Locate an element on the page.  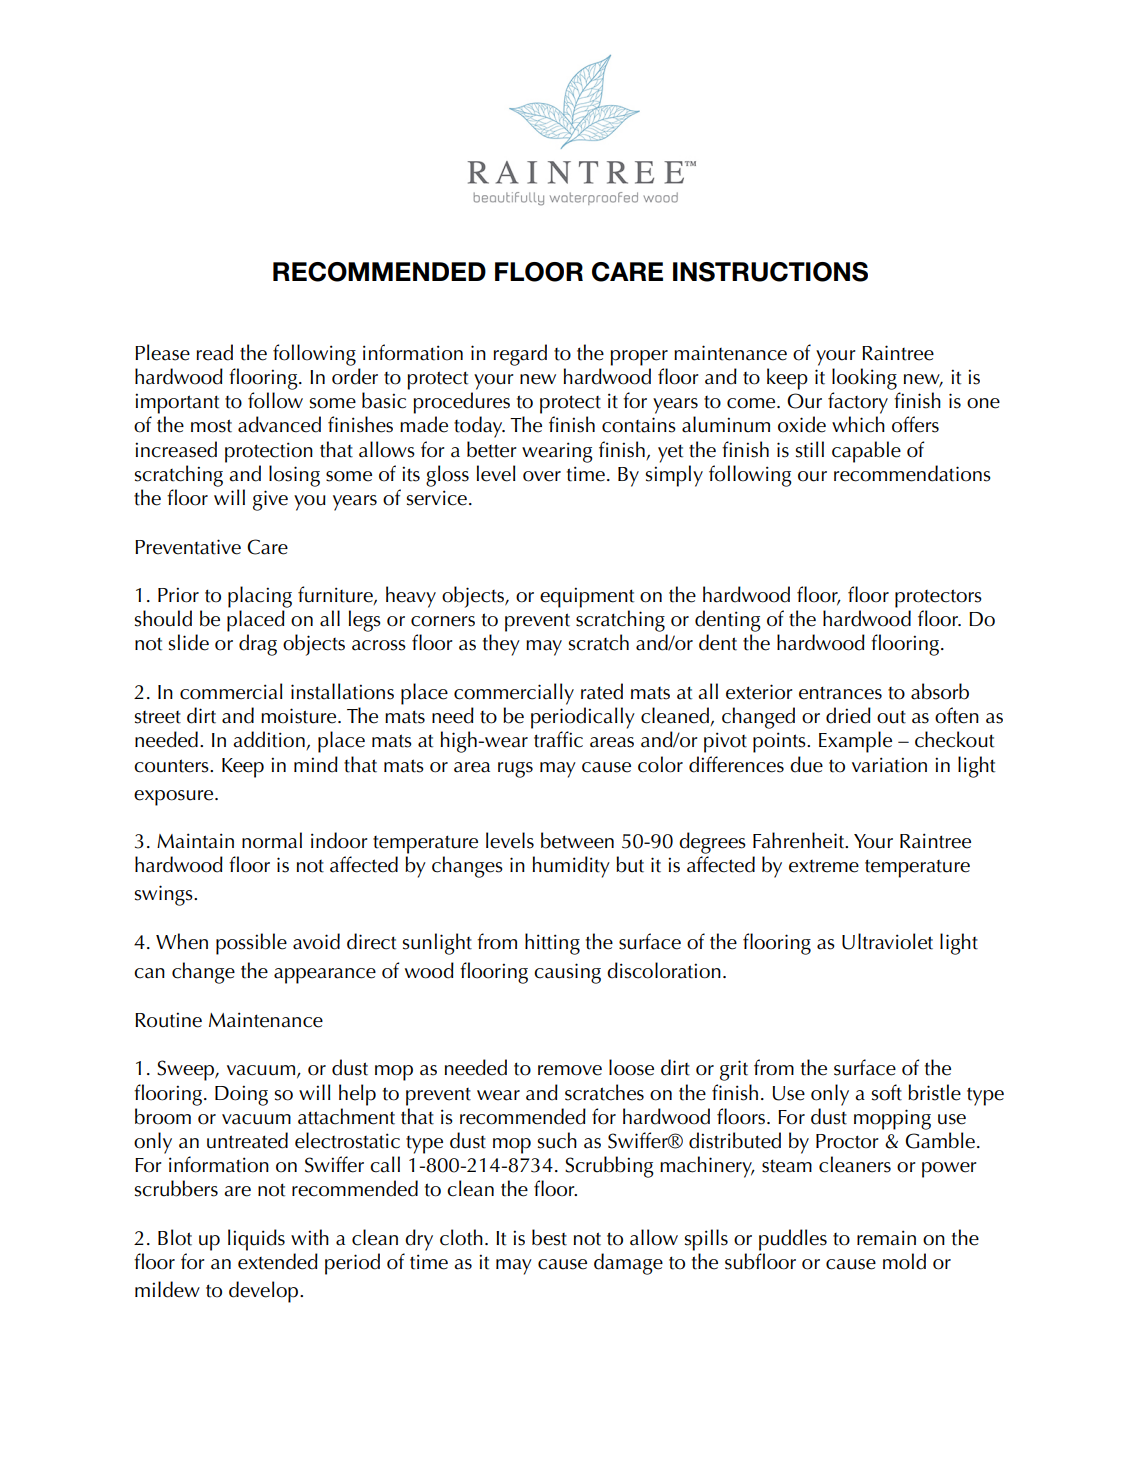
read is located at coordinates (215, 352).
